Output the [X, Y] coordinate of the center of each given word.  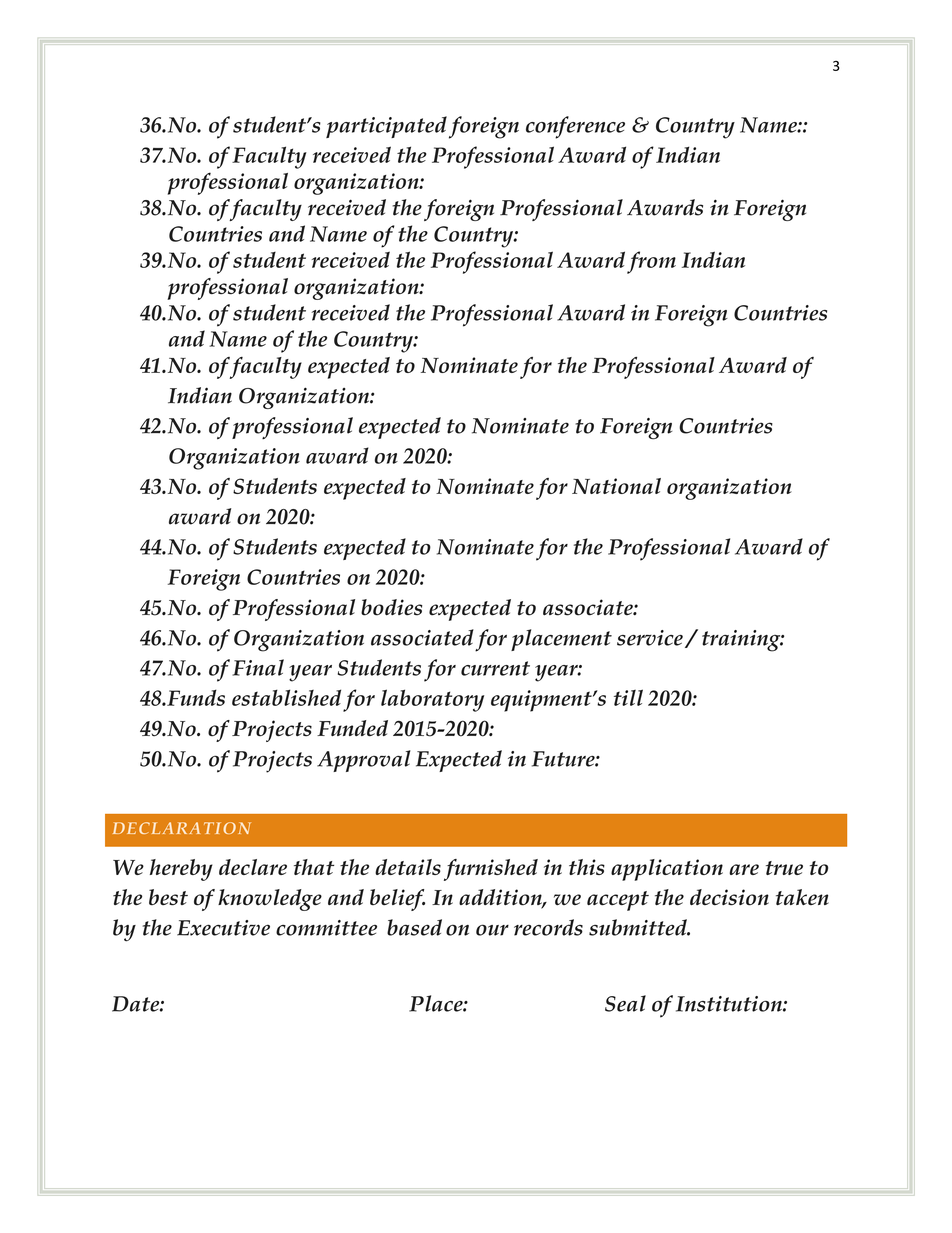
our [492, 930]
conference [575, 127]
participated [386, 127]
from [651, 262]
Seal [625, 1003]
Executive [223, 928]
